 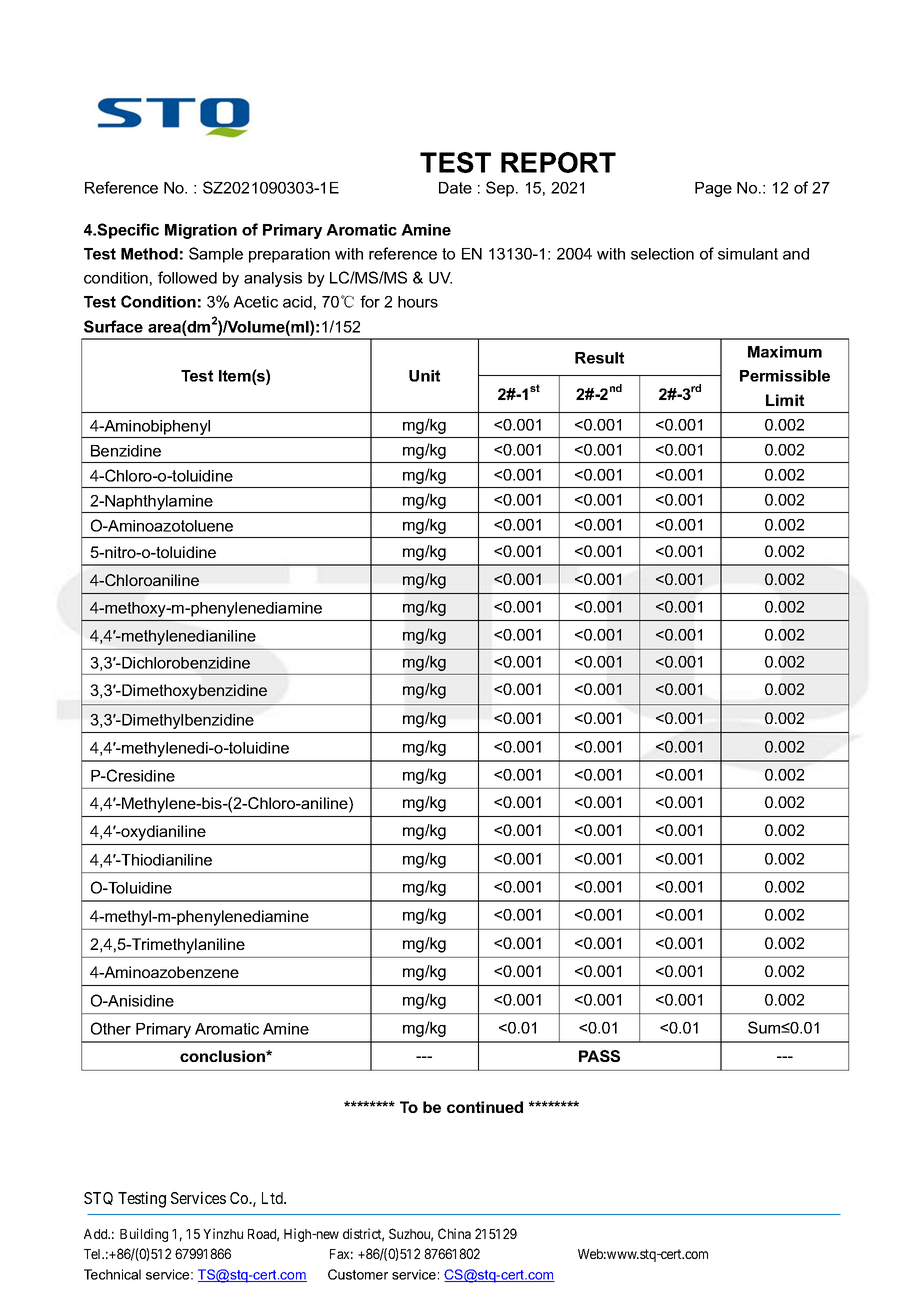 What do you see at coordinates (785, 400) in the page?
I see `Limit` at bounding box center [785, 400].
